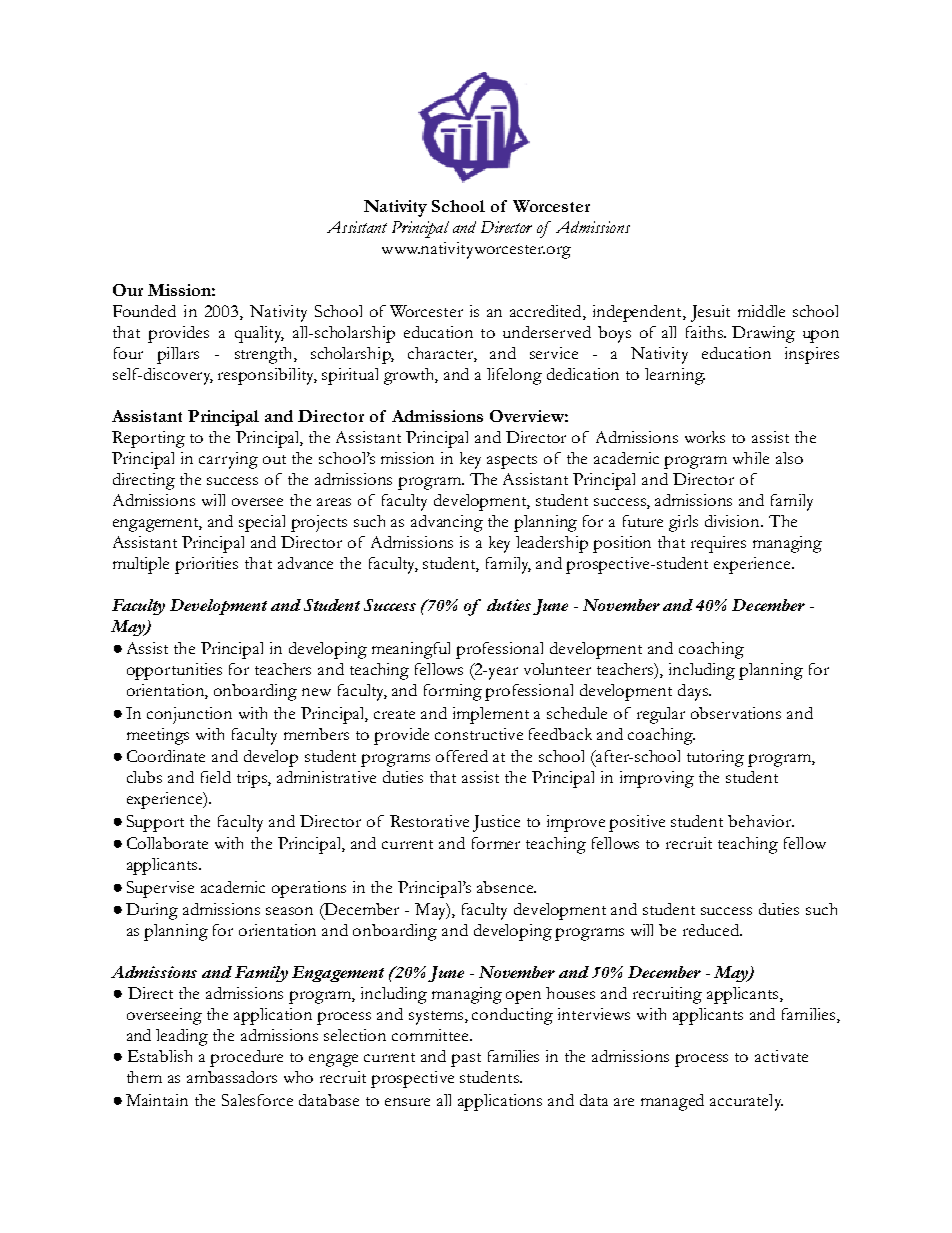 The image size is (952, 1233). What do you see at coordinates (289, 911) in the screenshot?
I see `season` at bounding box center [289, 911].
